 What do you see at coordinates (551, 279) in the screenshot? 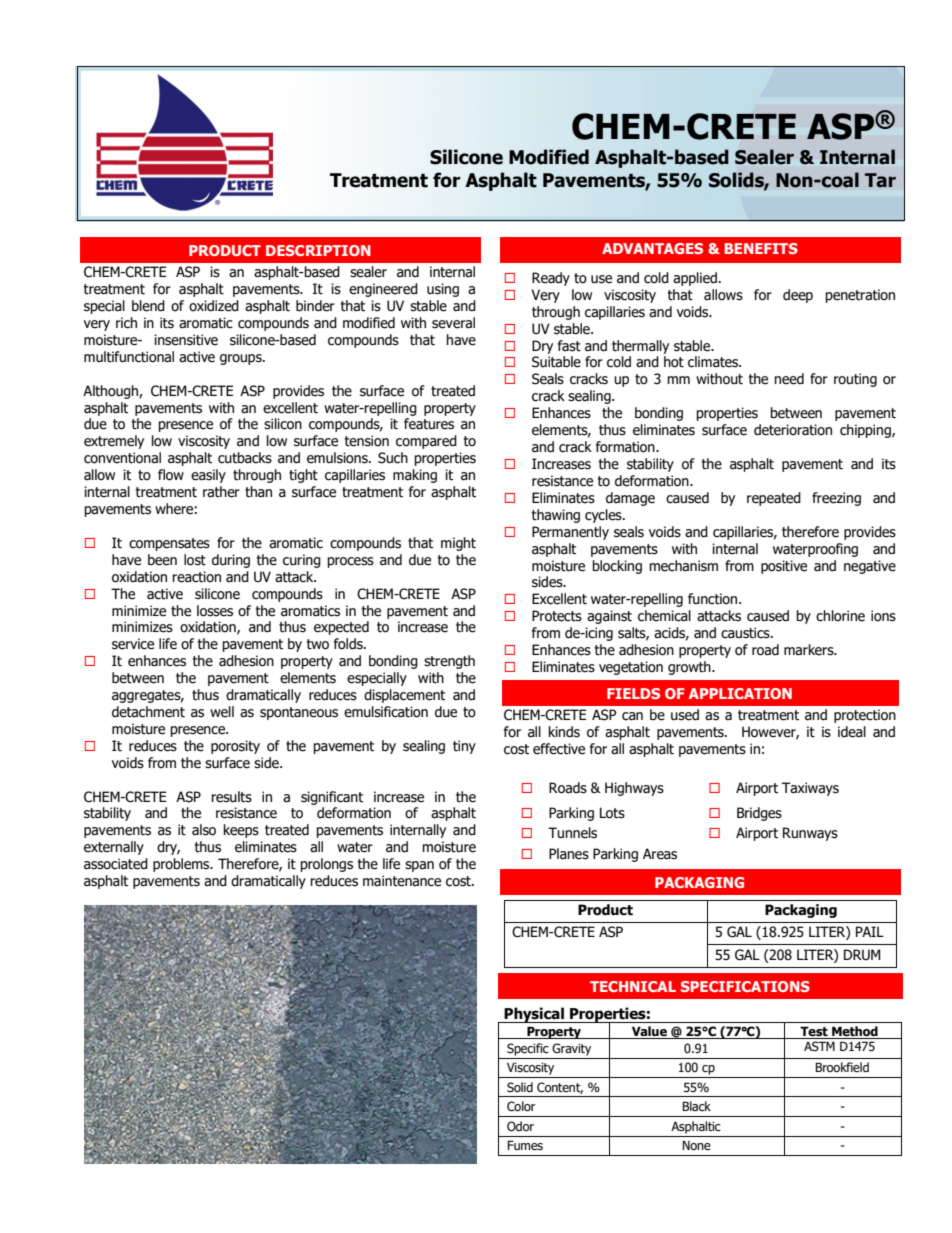
I see `Ready` at bounding box center [551, 279].
